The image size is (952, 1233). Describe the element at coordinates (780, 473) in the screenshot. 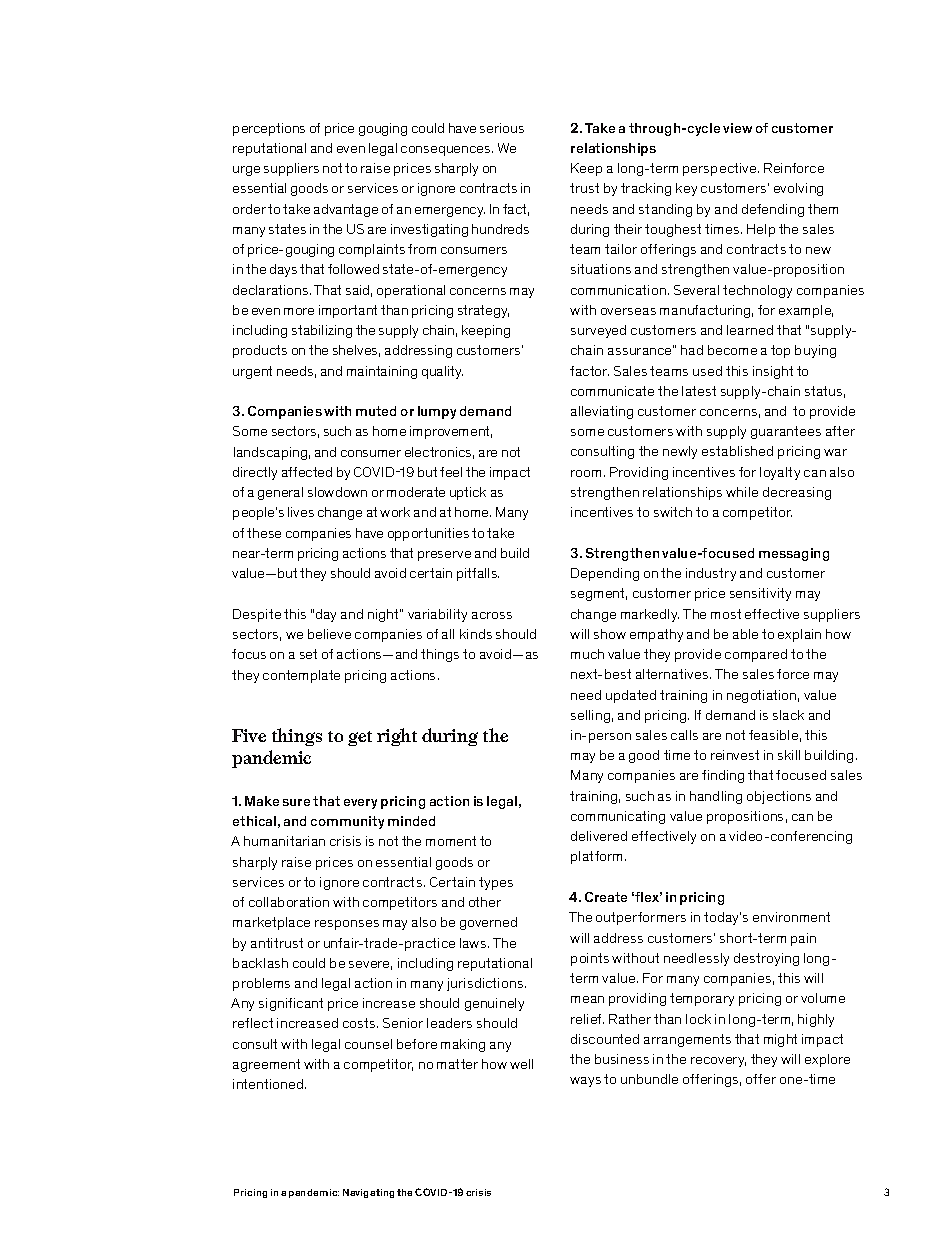

I see `loyalty` at that location.
